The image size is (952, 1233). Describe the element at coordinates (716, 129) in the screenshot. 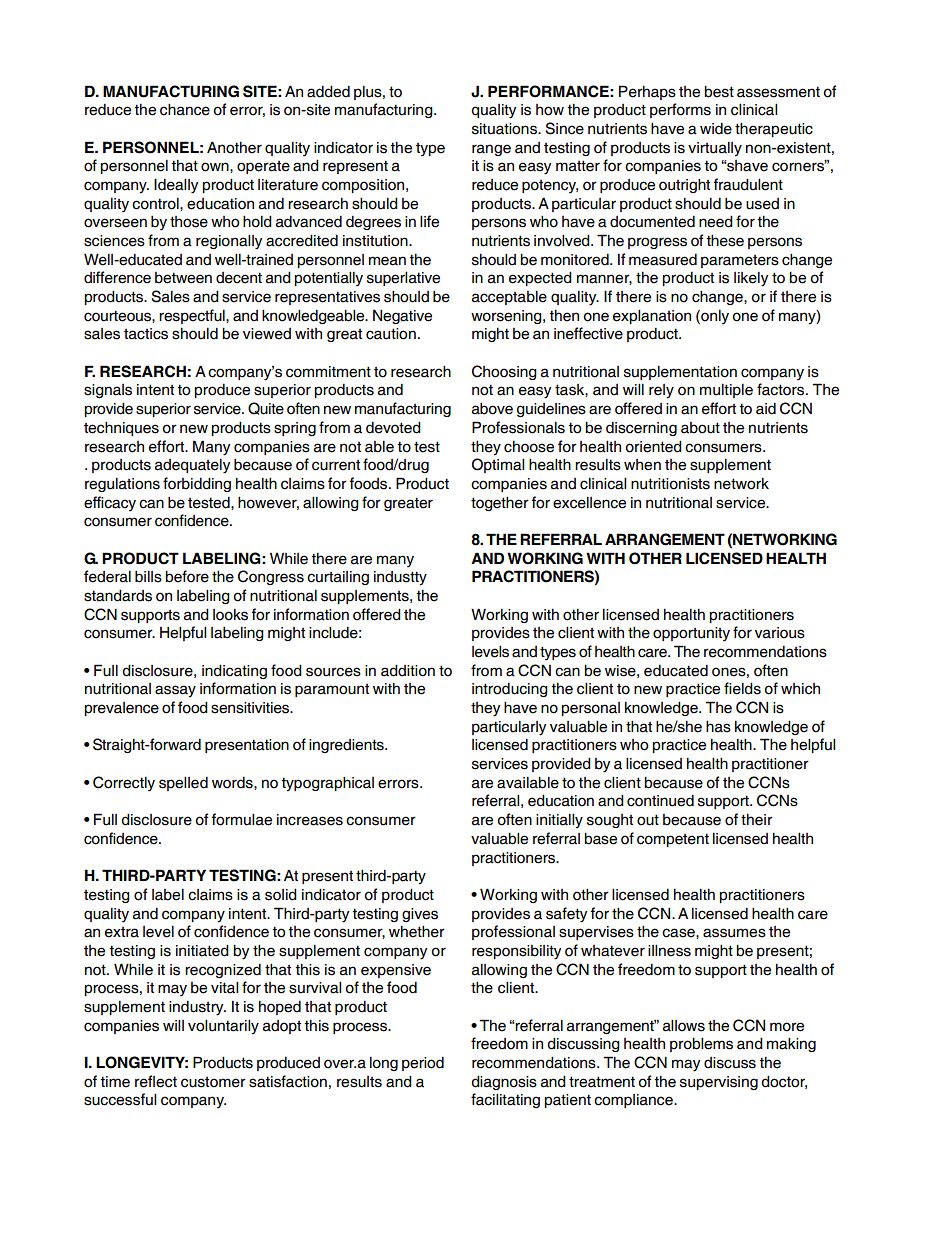

I see `wide` at that location.
